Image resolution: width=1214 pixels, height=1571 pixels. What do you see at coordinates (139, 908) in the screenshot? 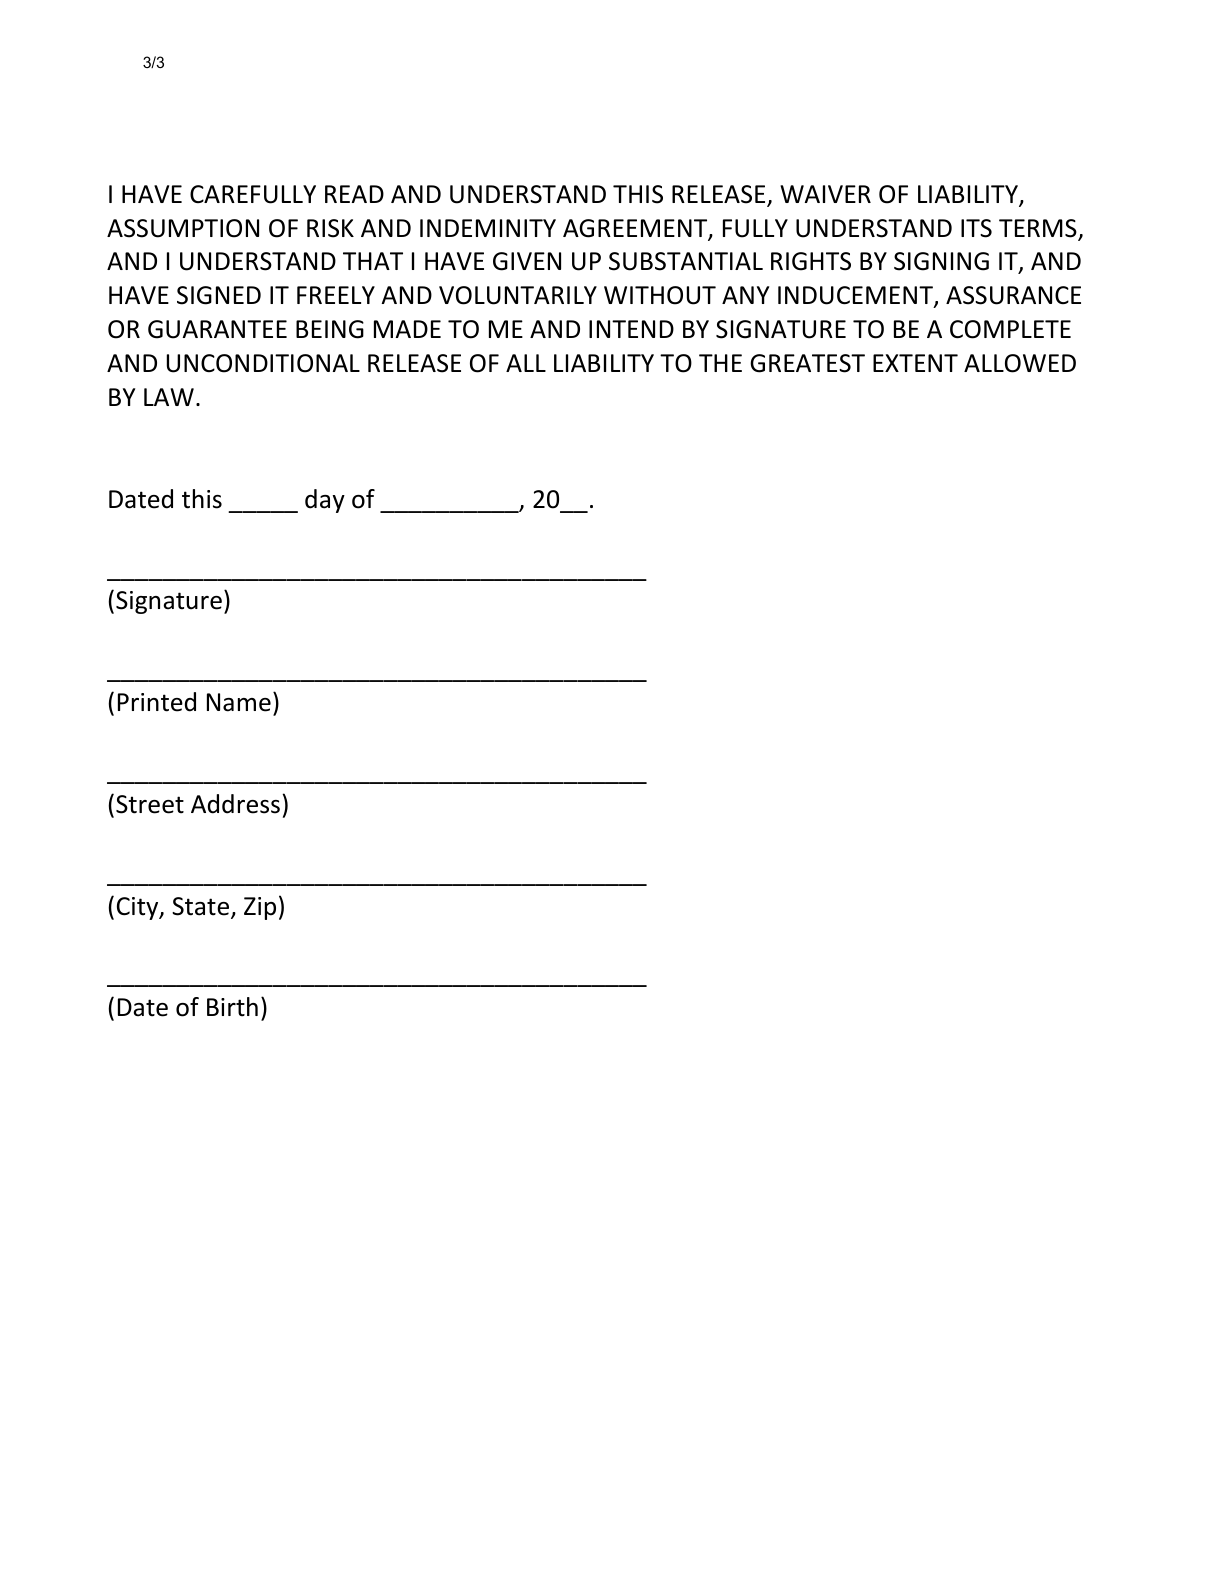
I see `City` at bounding box center [139, 908].
